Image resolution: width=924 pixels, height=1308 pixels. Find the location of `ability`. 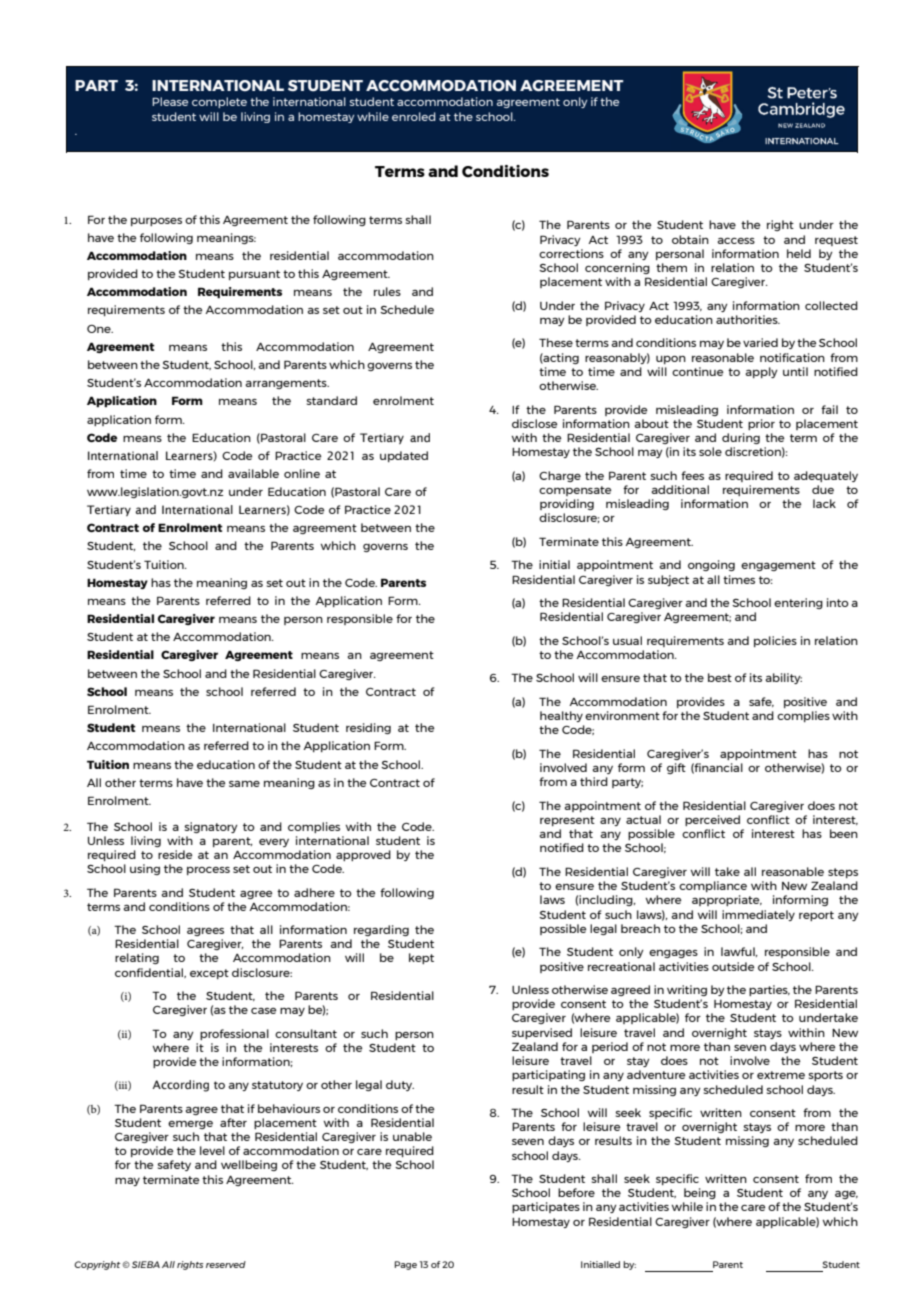

ability is located at coordinates (783, 678).
